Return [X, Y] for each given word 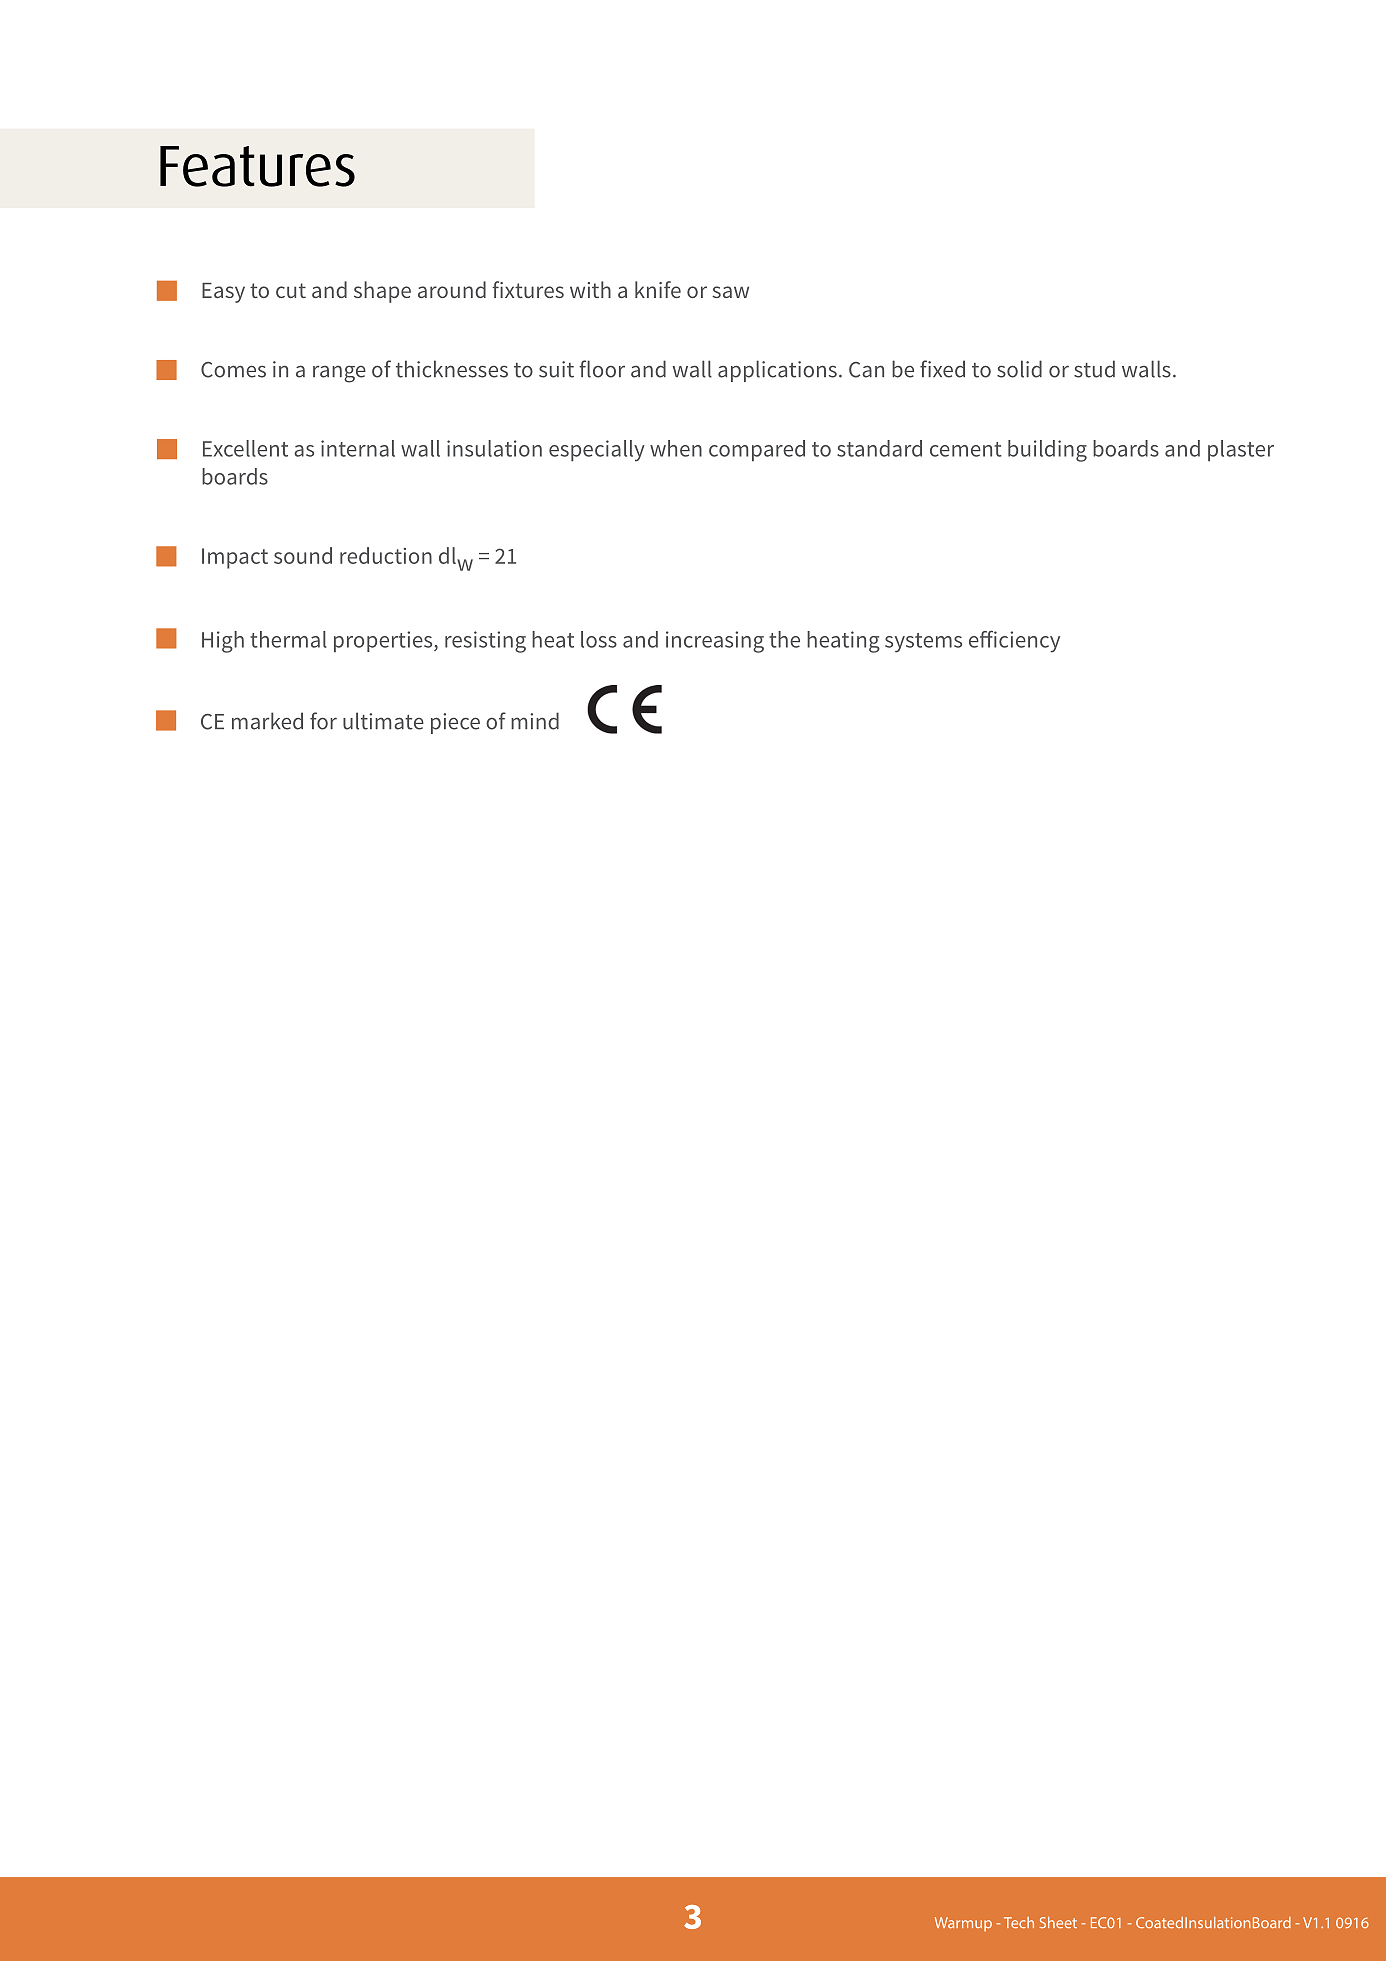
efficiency [1014, 641]
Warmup [963, 1924]
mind [535, 721]
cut [291, 290]
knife [658, 289]
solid [1019, 369]
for [323, 721]
